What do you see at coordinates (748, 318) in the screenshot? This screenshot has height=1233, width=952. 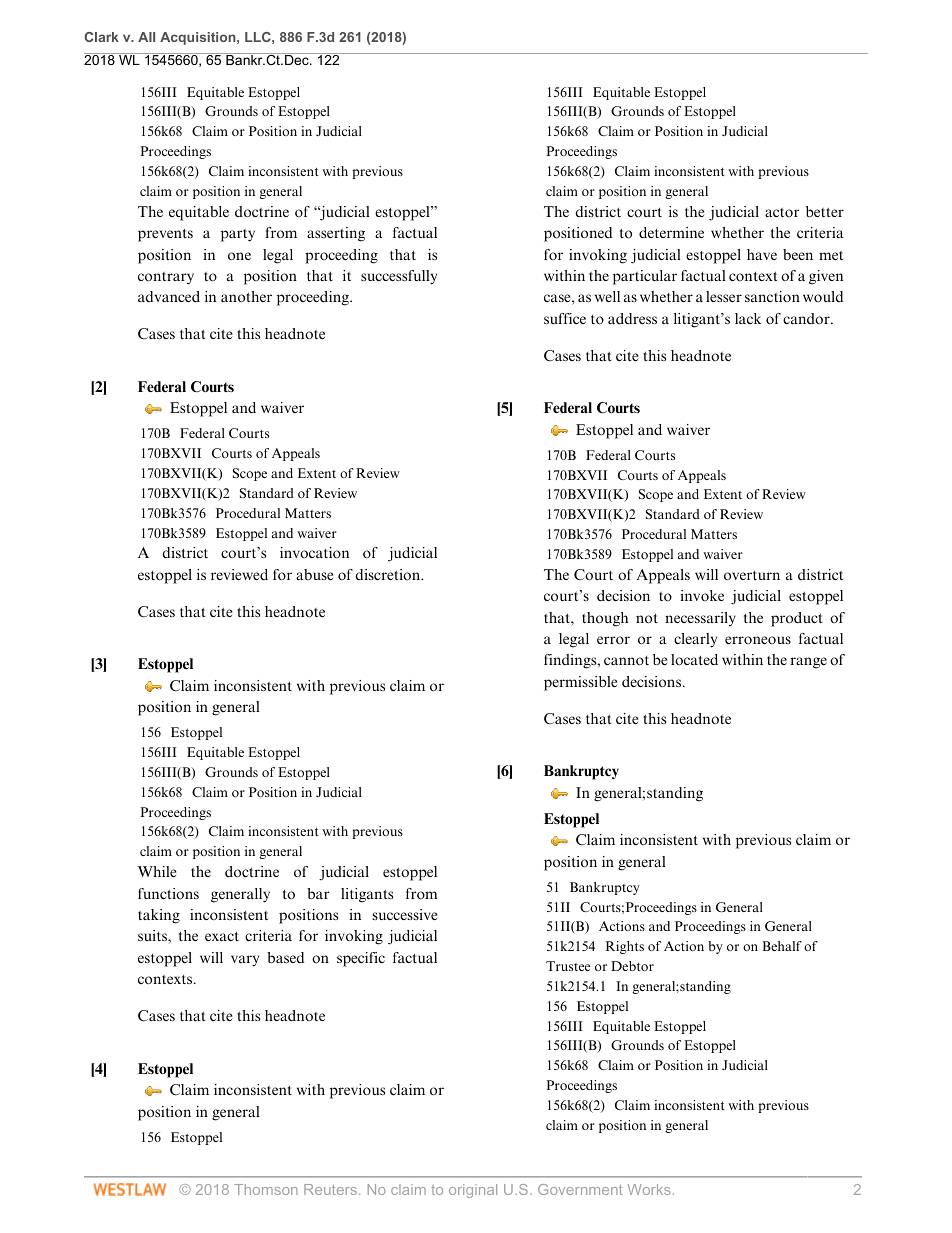 I see `lack` at bounding box center [748, 318].
